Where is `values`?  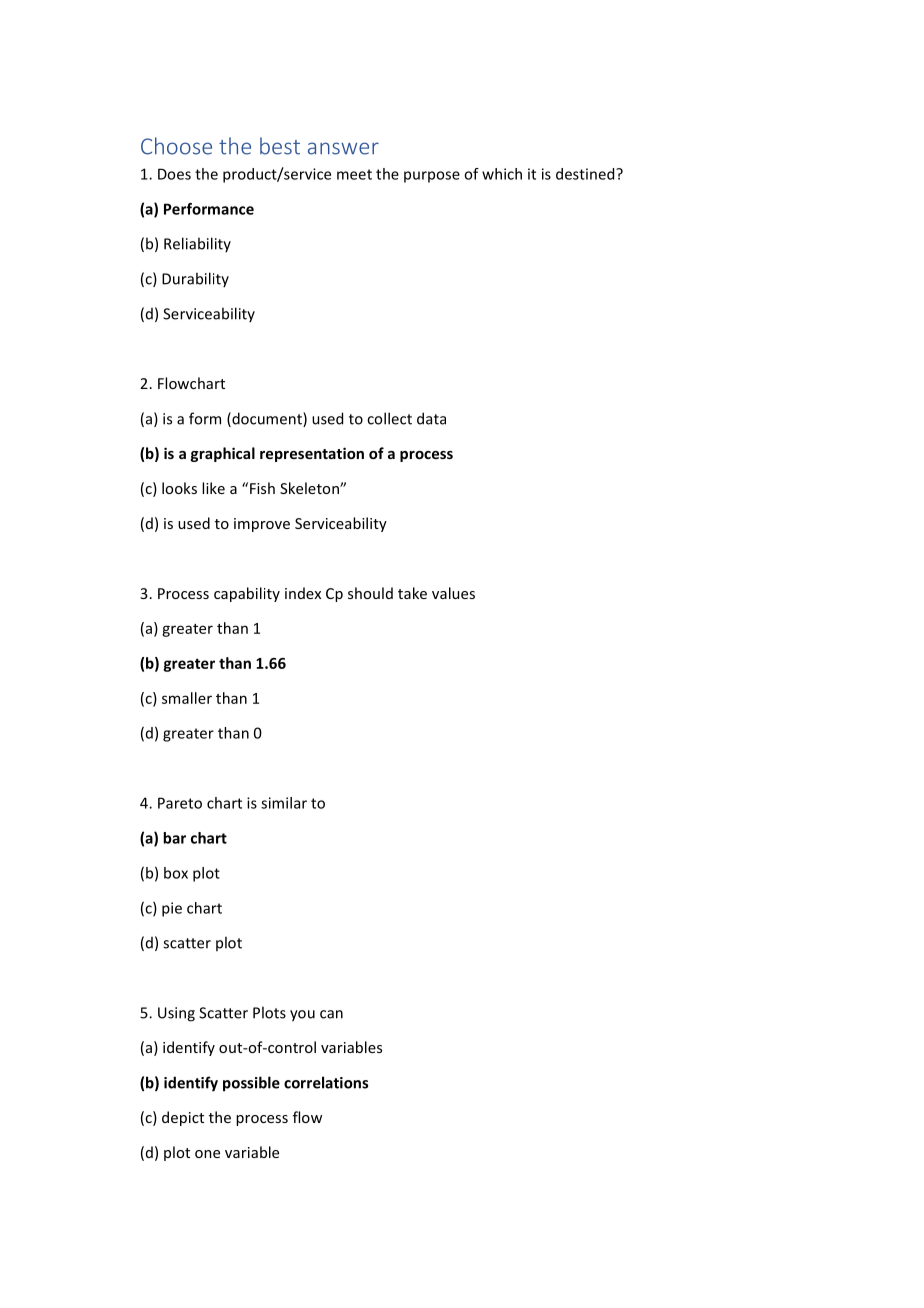
values is located at coordinates (453, 593).
